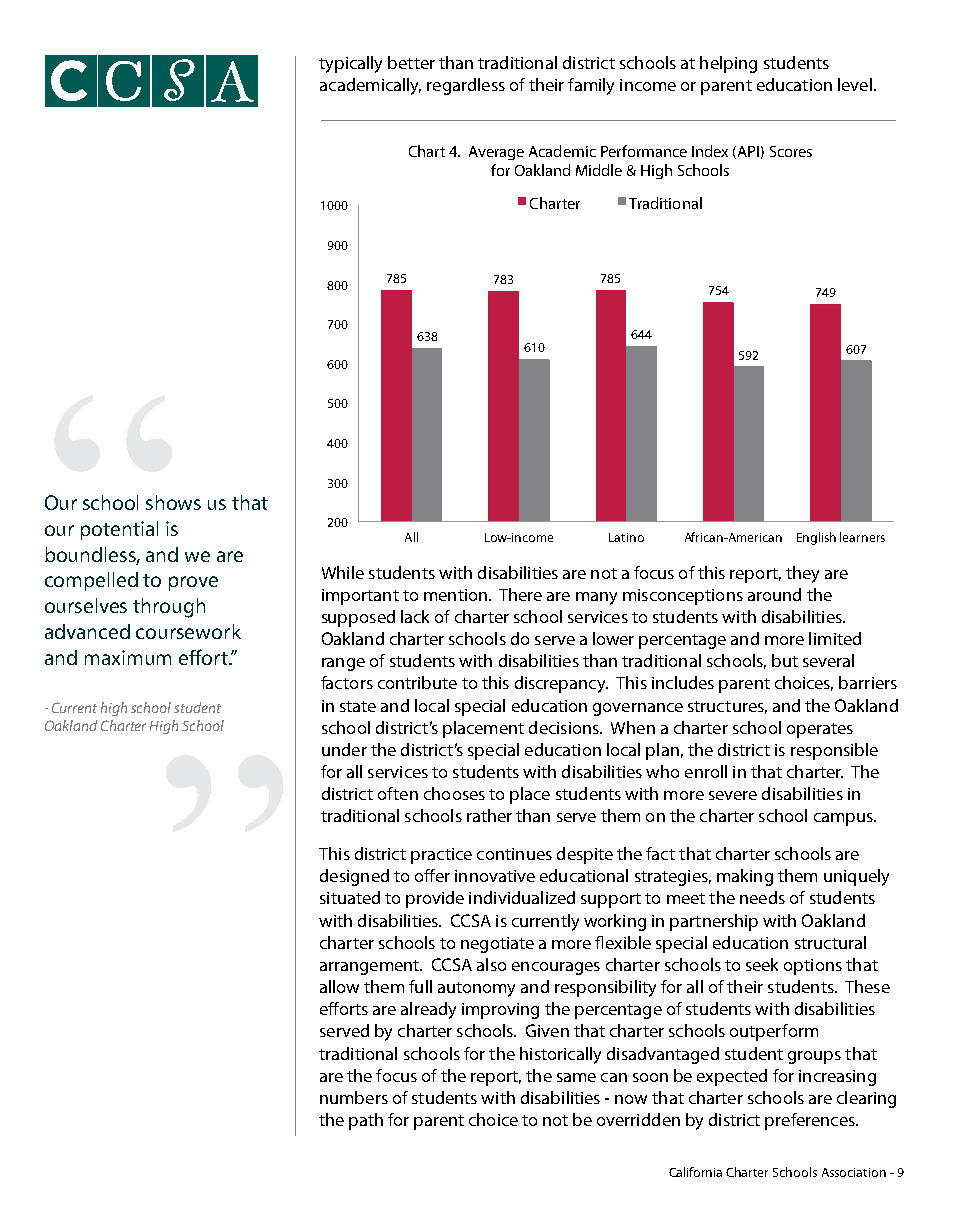 This page has width=955, height=1232. What do you see at coordinates (855, 84) in the page?
I see `level` at bounding box center [855, 84].
